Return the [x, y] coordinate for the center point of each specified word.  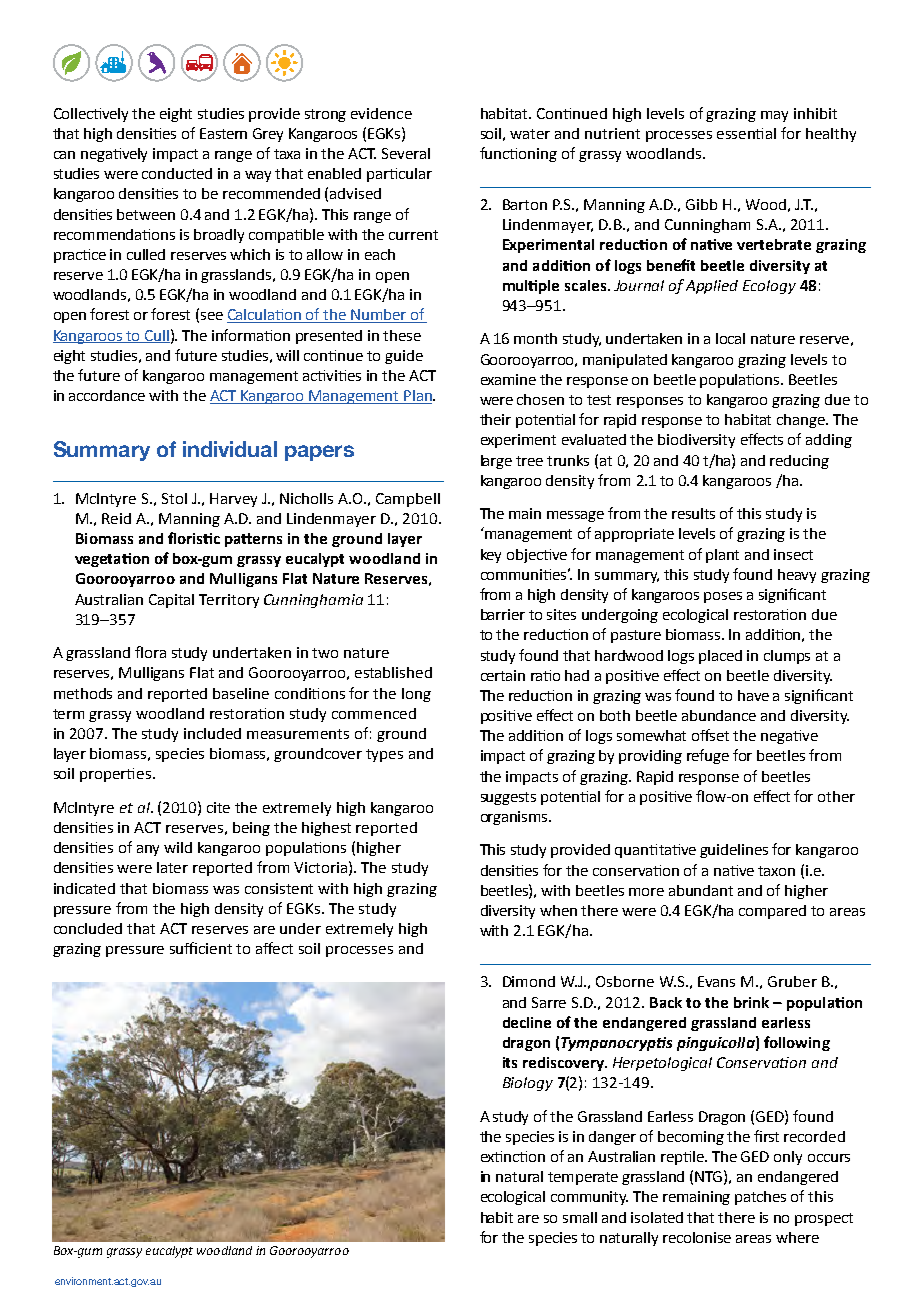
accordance [107, 395]
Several [406, 153]
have [753, 695]
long [416, 695]
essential [746, 133]
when [558, 910]
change [802, 421]
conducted [177, 173]
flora [150, 652]
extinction [513, 1156]
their [495, 419]
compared [772, 912]
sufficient [201, 948]
